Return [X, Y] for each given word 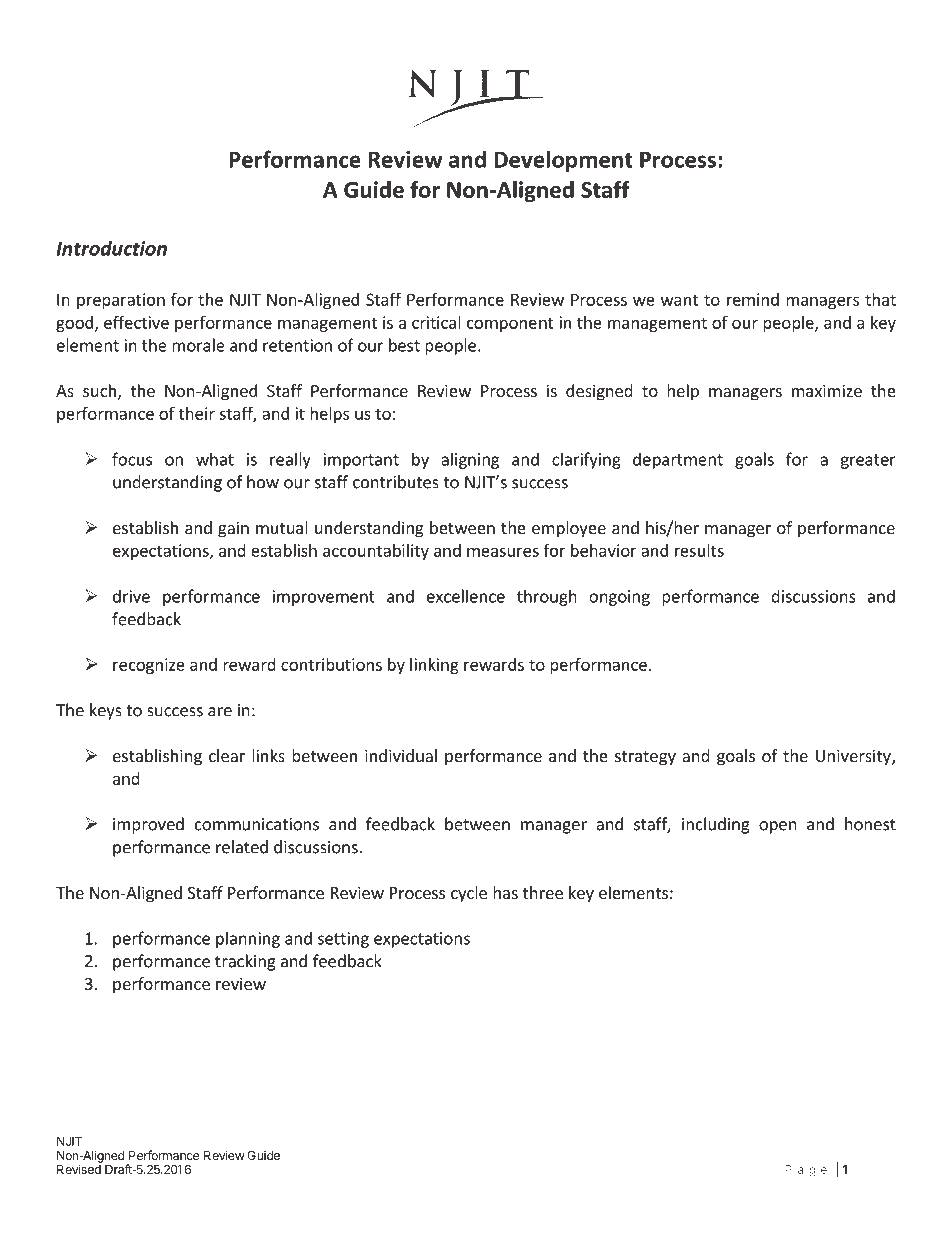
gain [233, 529]
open [778, 827]
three [543, 892]
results [699, 550]
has [505, 892]
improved [148, 825]
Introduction [111, 248]
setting [343, 940]
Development [563, 161]
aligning [470, 460]
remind [753, 299]
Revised [79, 1169]
